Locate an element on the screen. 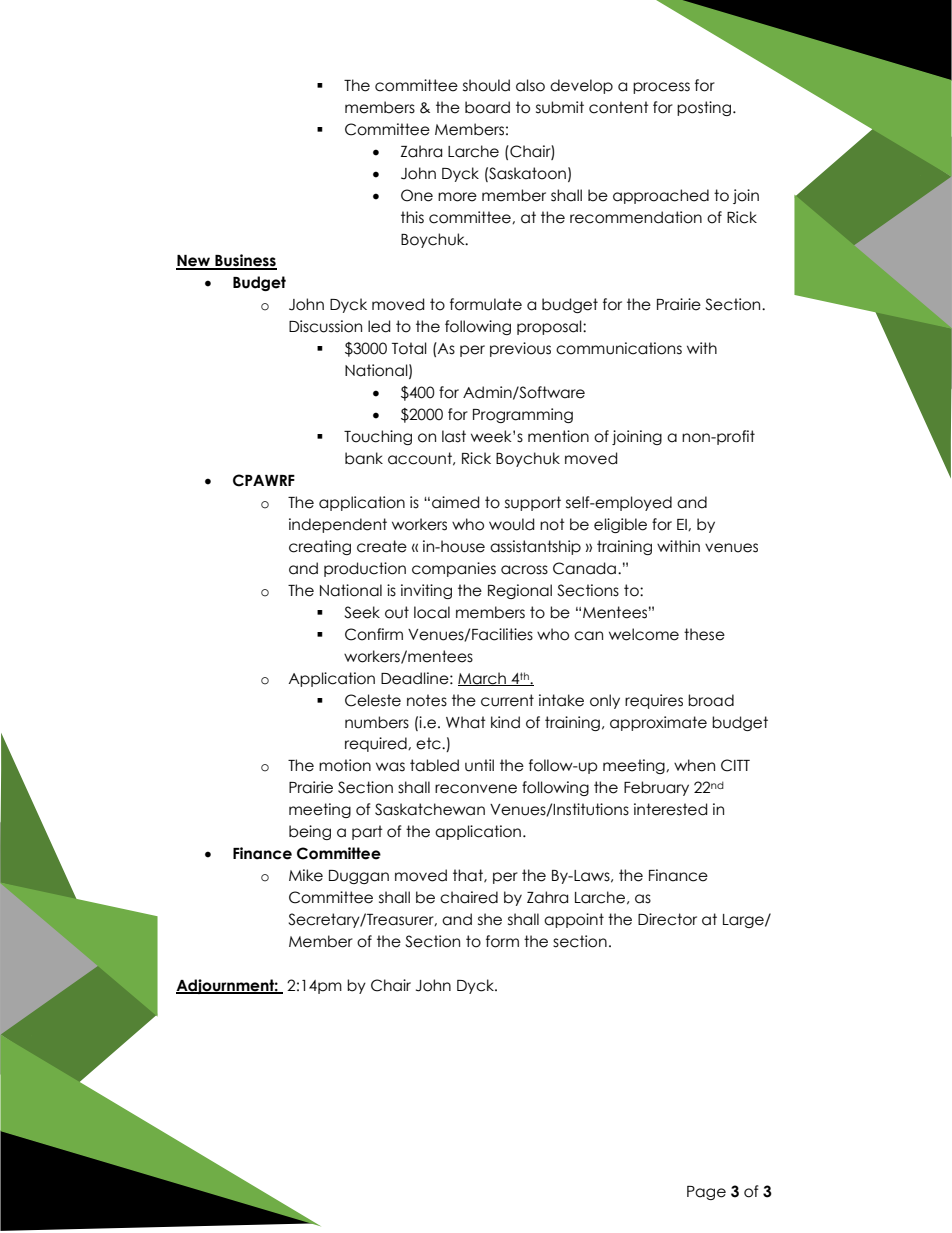 This screenshot has height=1233, width=952. board is located at coordinates (487, 107).
